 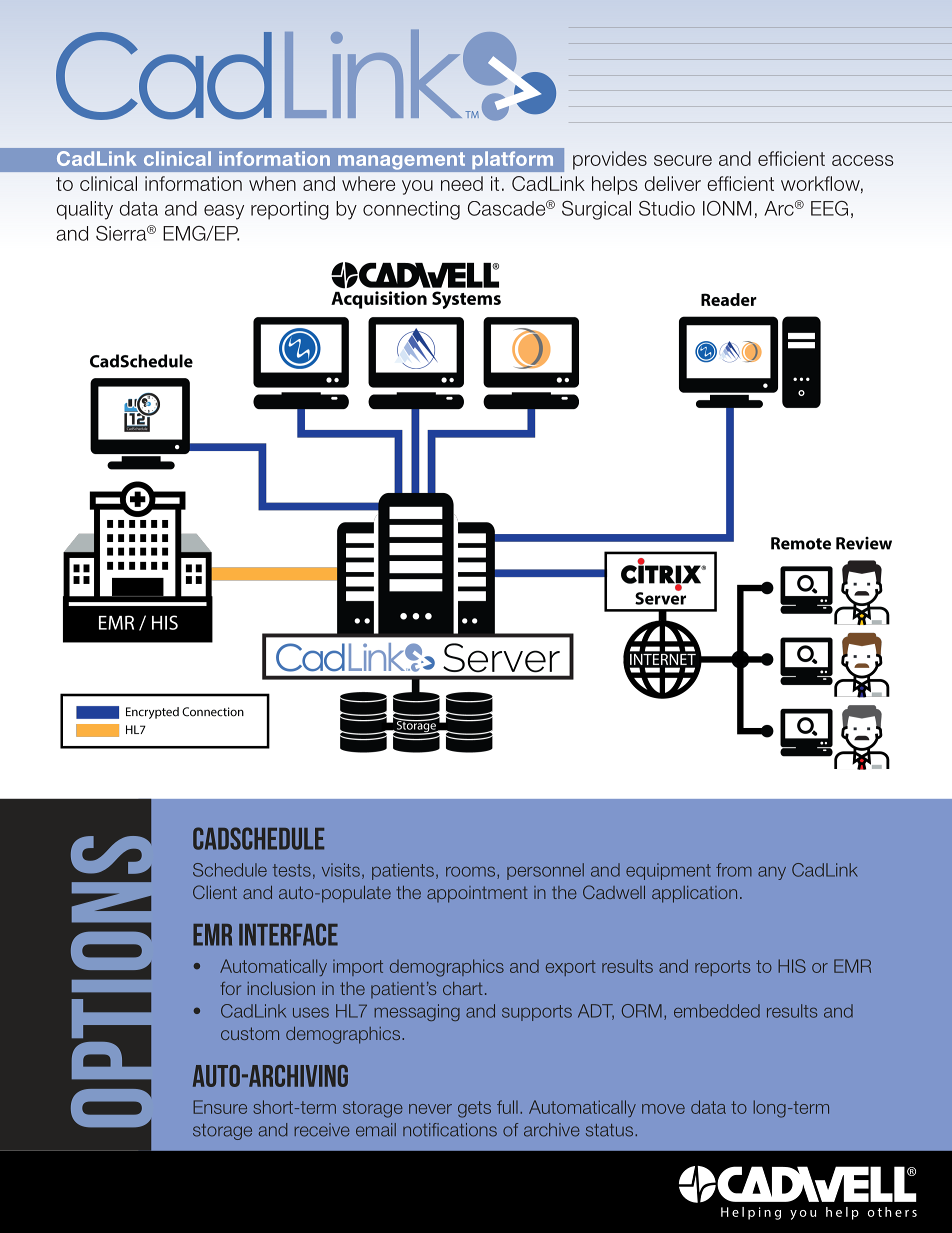 What do you see at coordinates (85, 210) in the document?
I see `quality` at bounding box center [85, 210].
